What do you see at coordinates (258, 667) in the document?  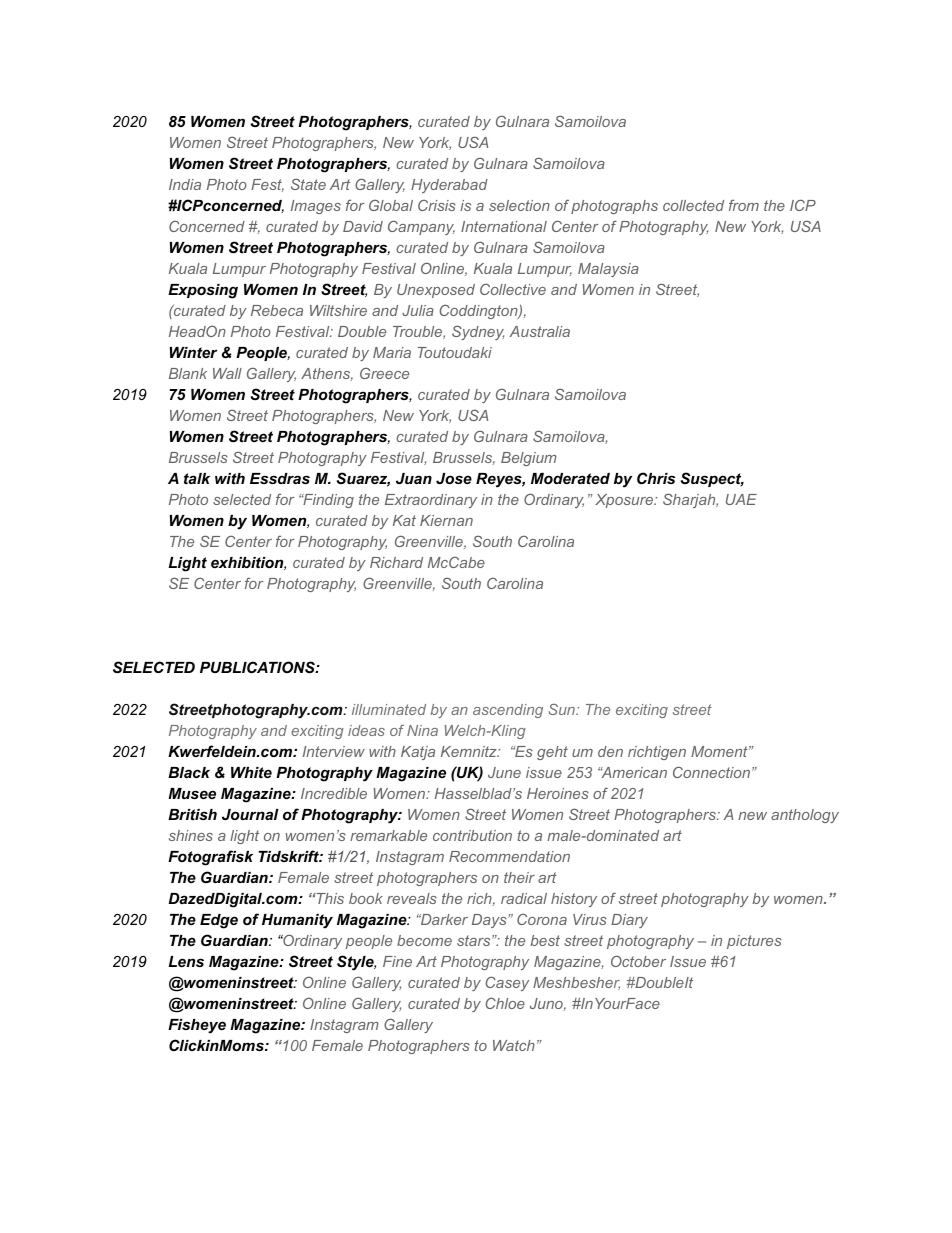 I see `PUBLICATIONS` at bounding box center [258, 667].
